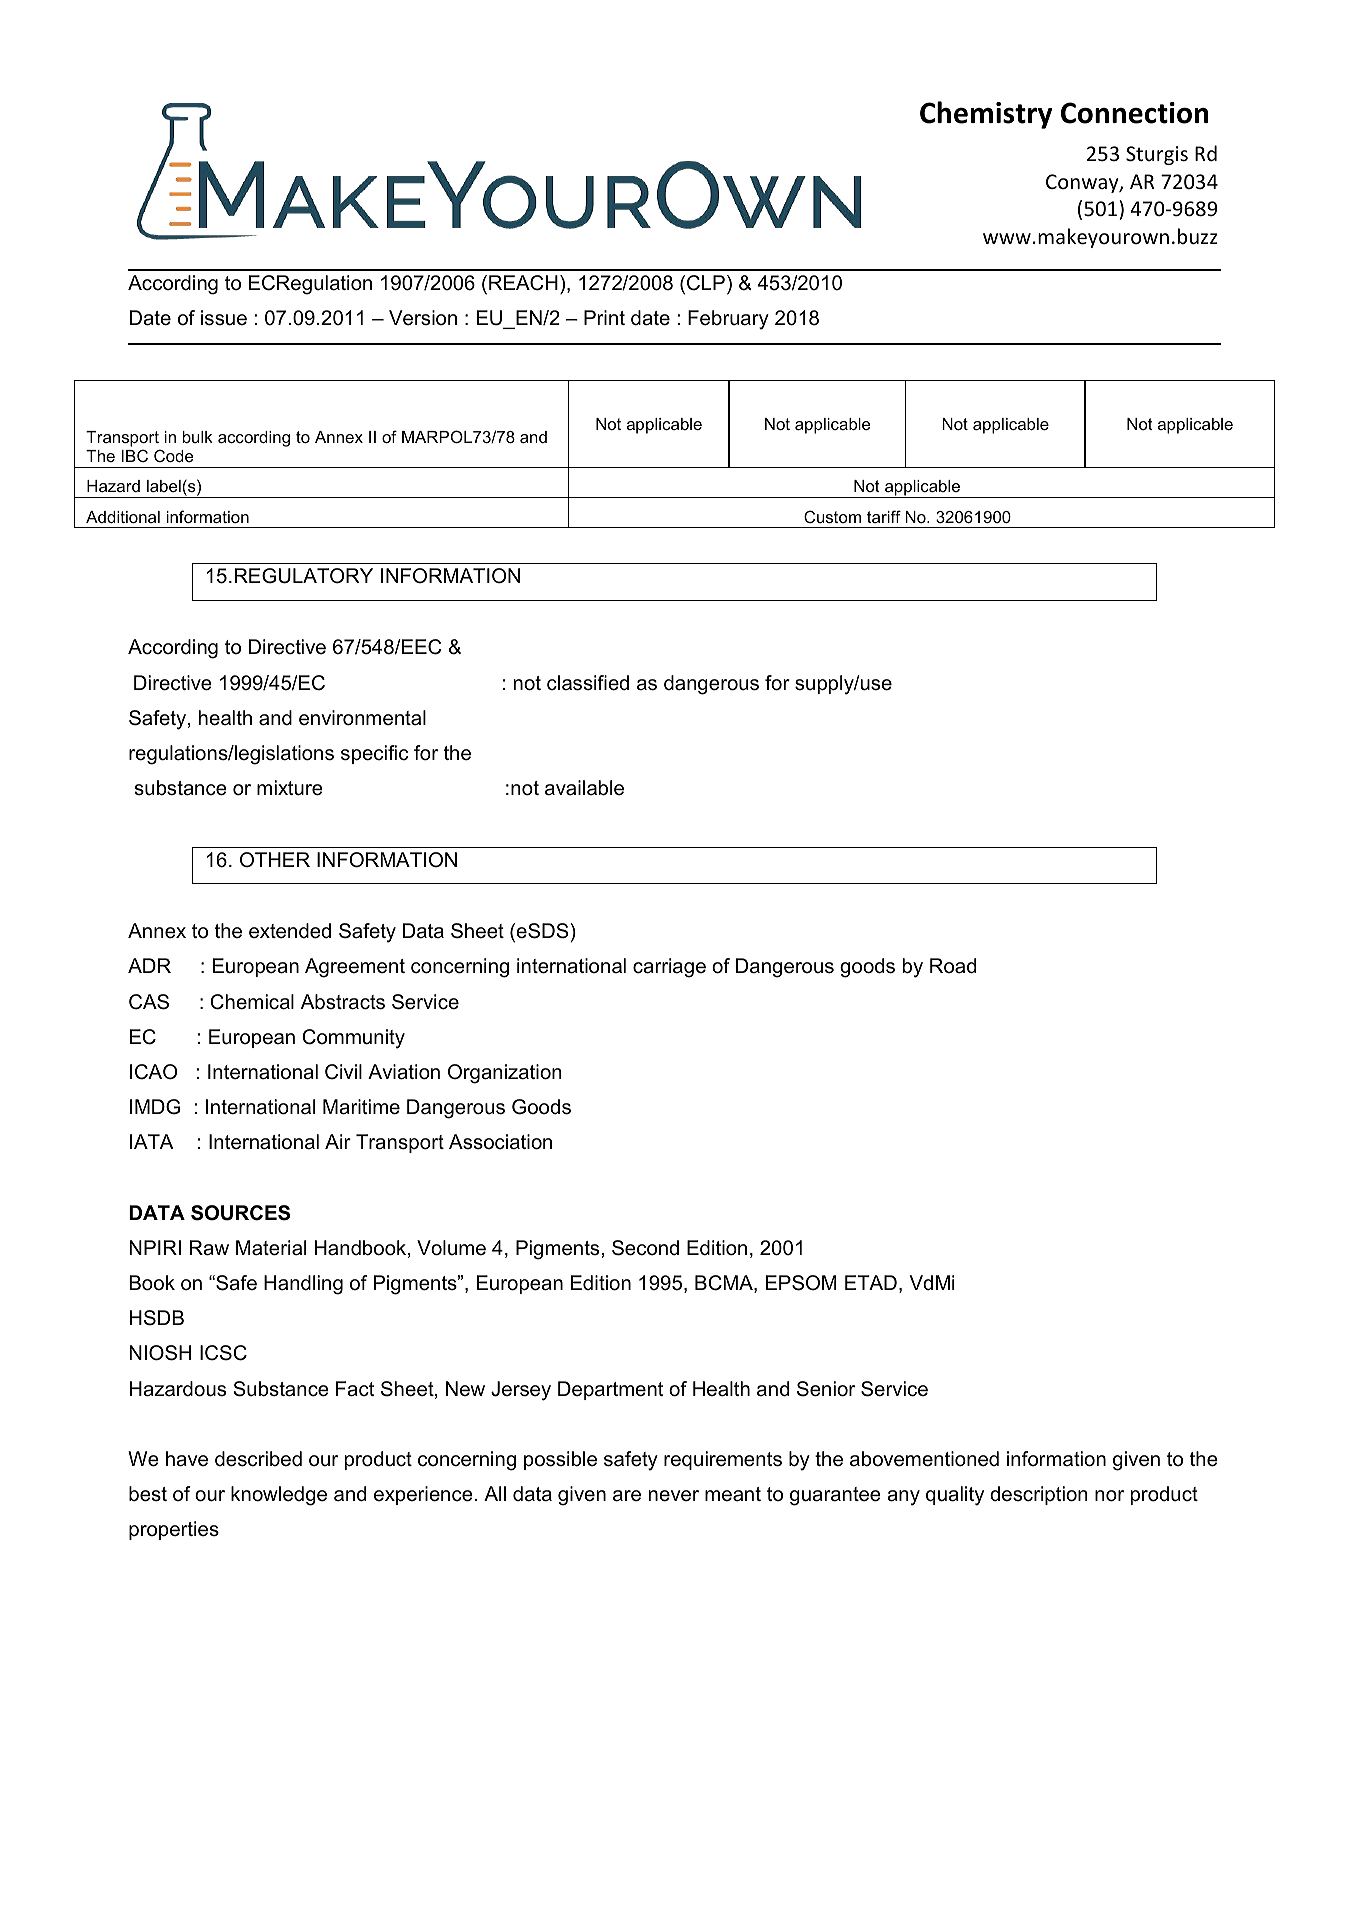  Describe the element at coordinates (801, 1283) in the page. I see `EPSOM` at that location.
